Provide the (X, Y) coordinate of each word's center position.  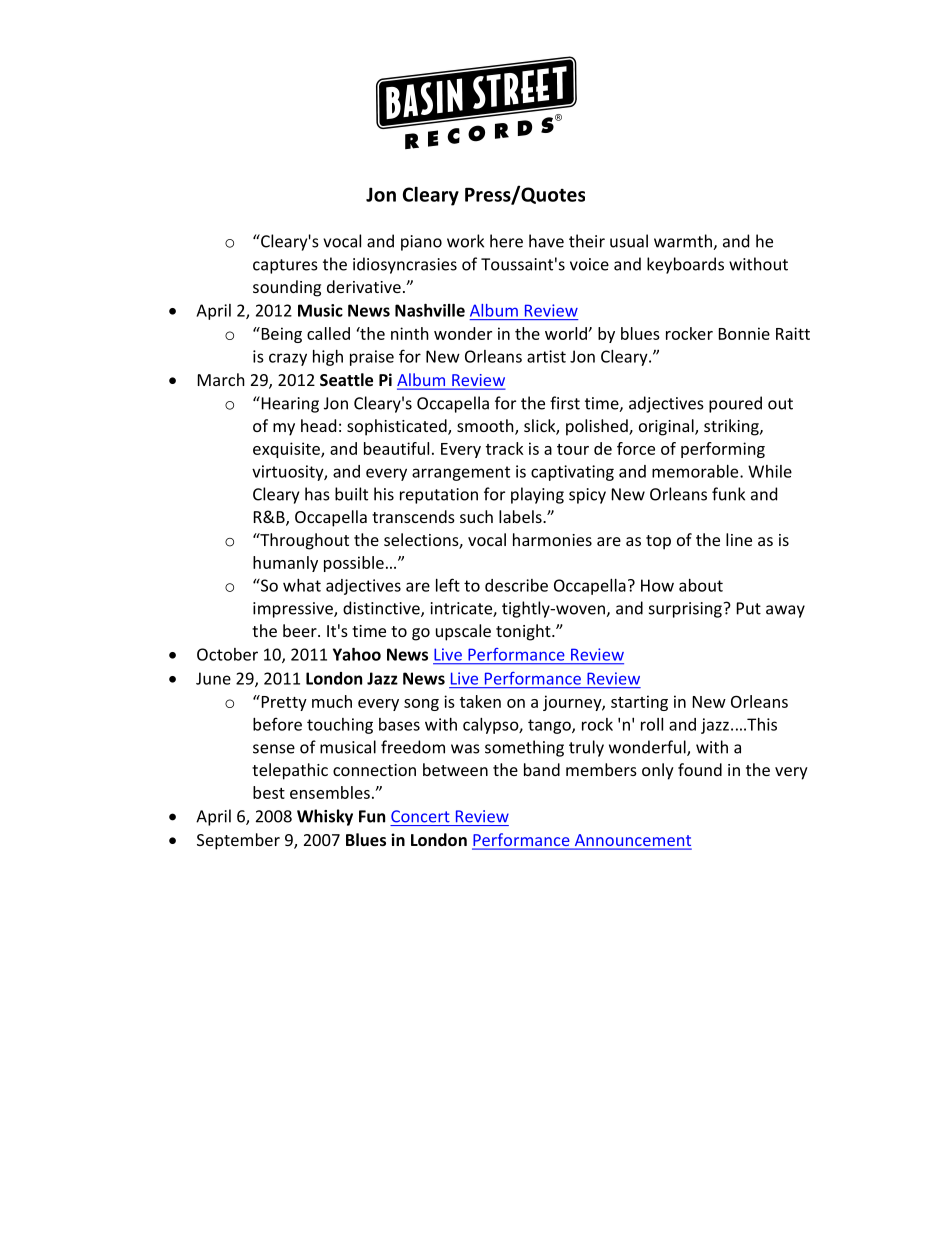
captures (285, 266)
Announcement (632, 841)
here (506, 241)
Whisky (325, 817)
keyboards (685, 265)
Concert (420, 816)
